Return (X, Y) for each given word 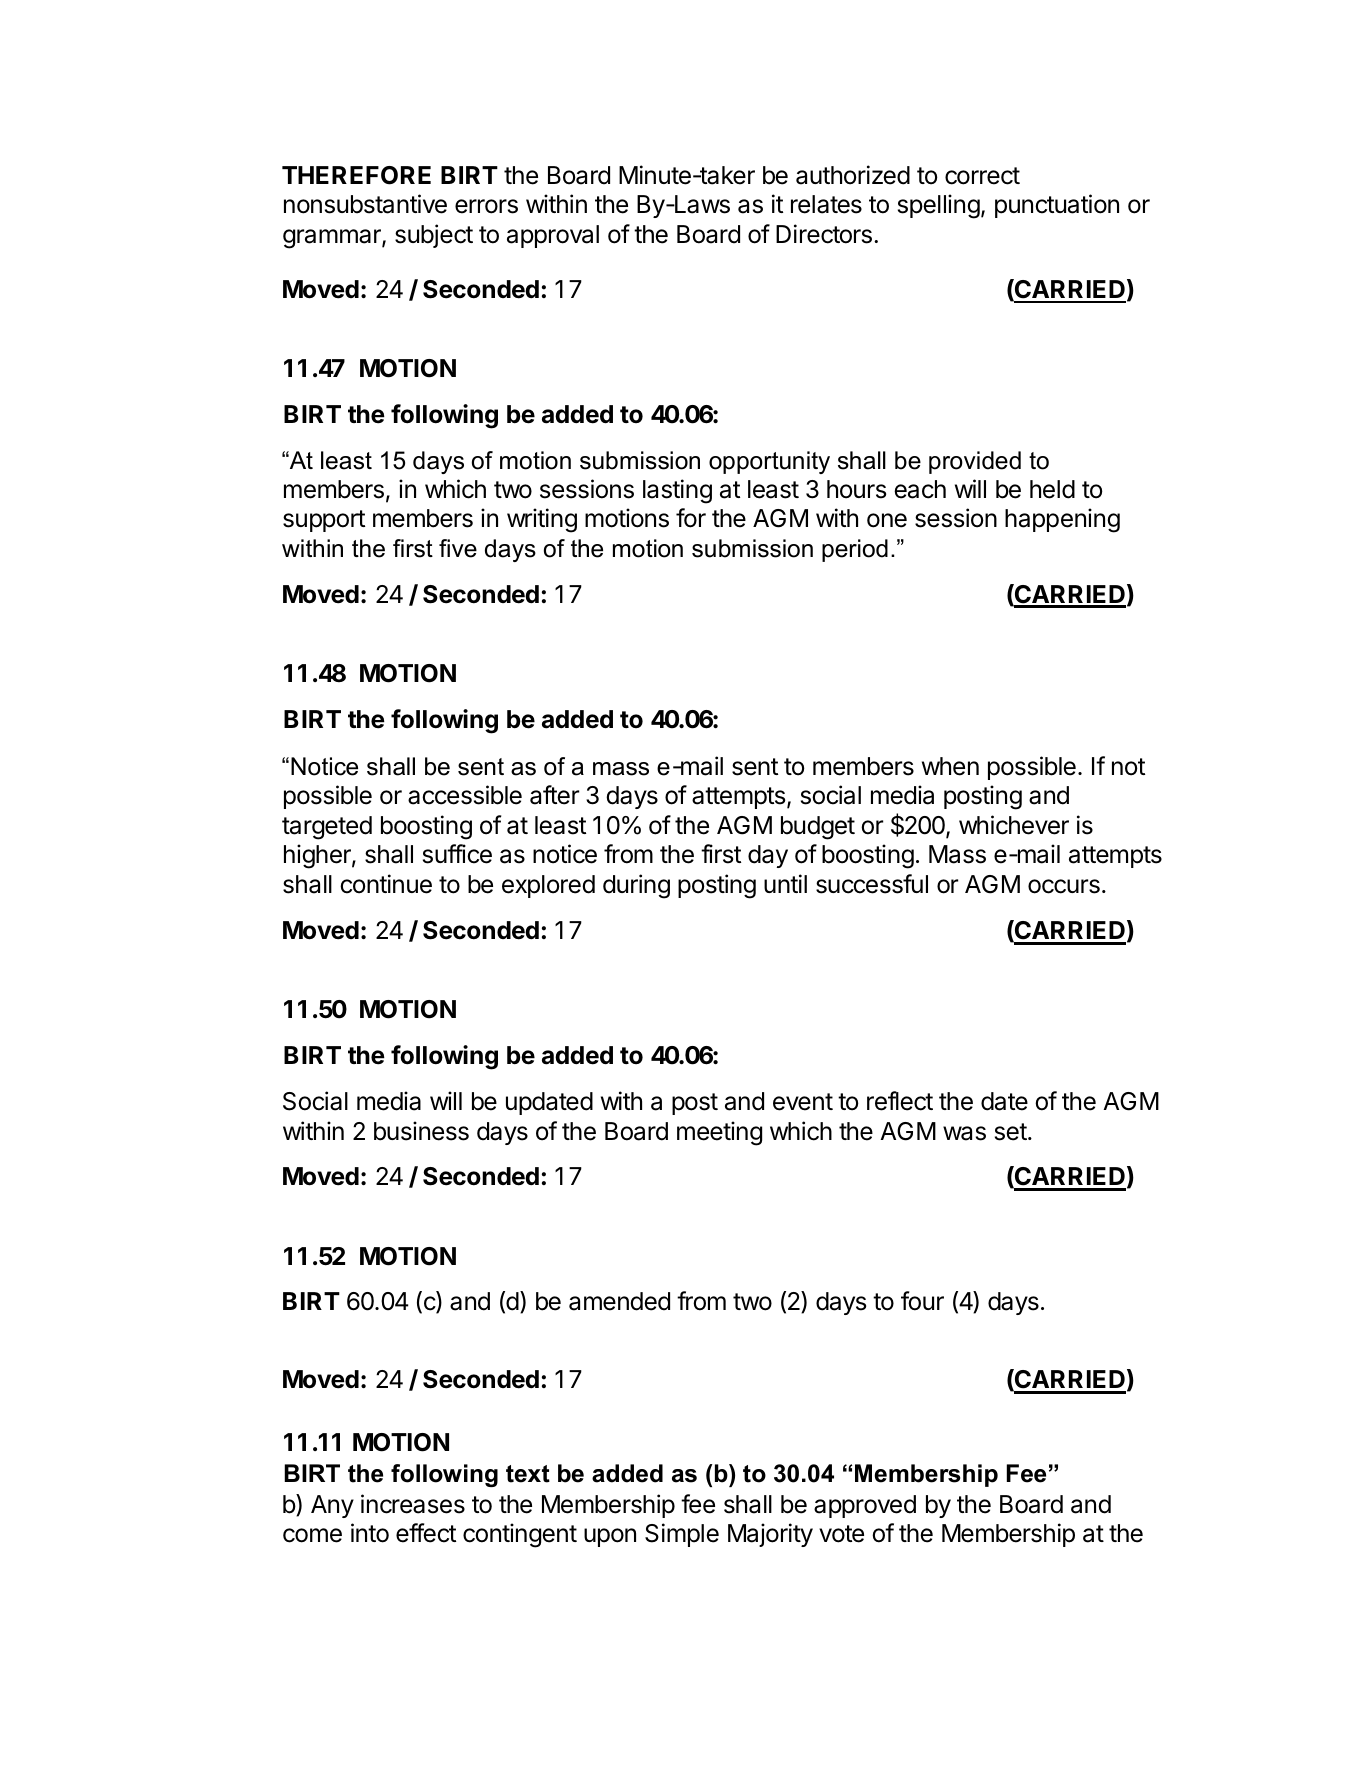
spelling (939, 206)
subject (434, 236)
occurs (1064, 886)
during (636, 886)
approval (553, 236)
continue (386, 884)
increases (413, 1504)
